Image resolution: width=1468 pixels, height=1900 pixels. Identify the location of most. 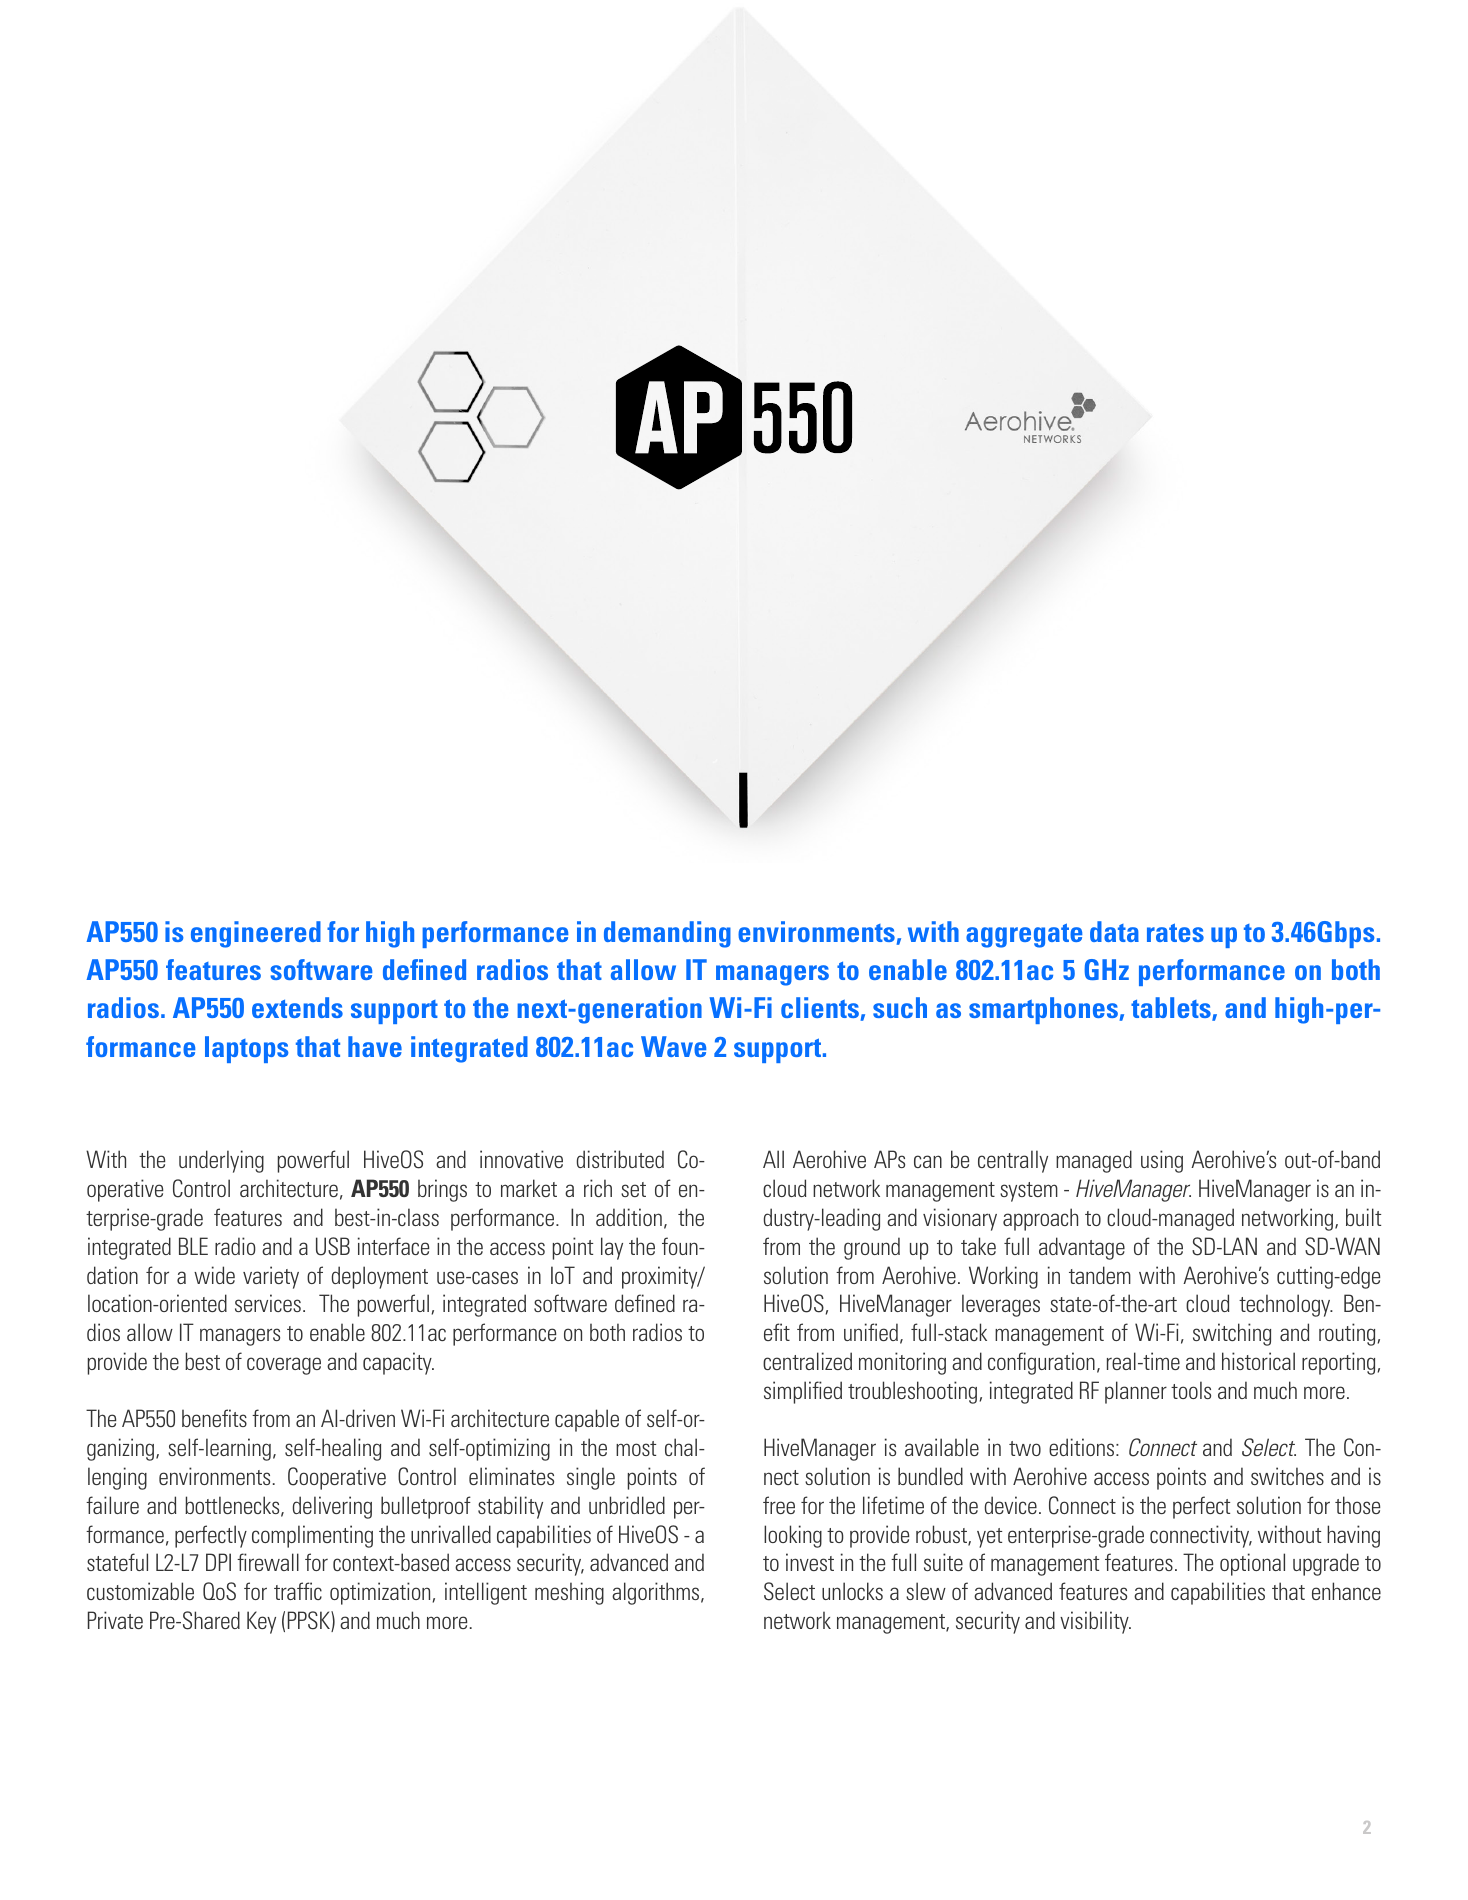
(636, 1448).
